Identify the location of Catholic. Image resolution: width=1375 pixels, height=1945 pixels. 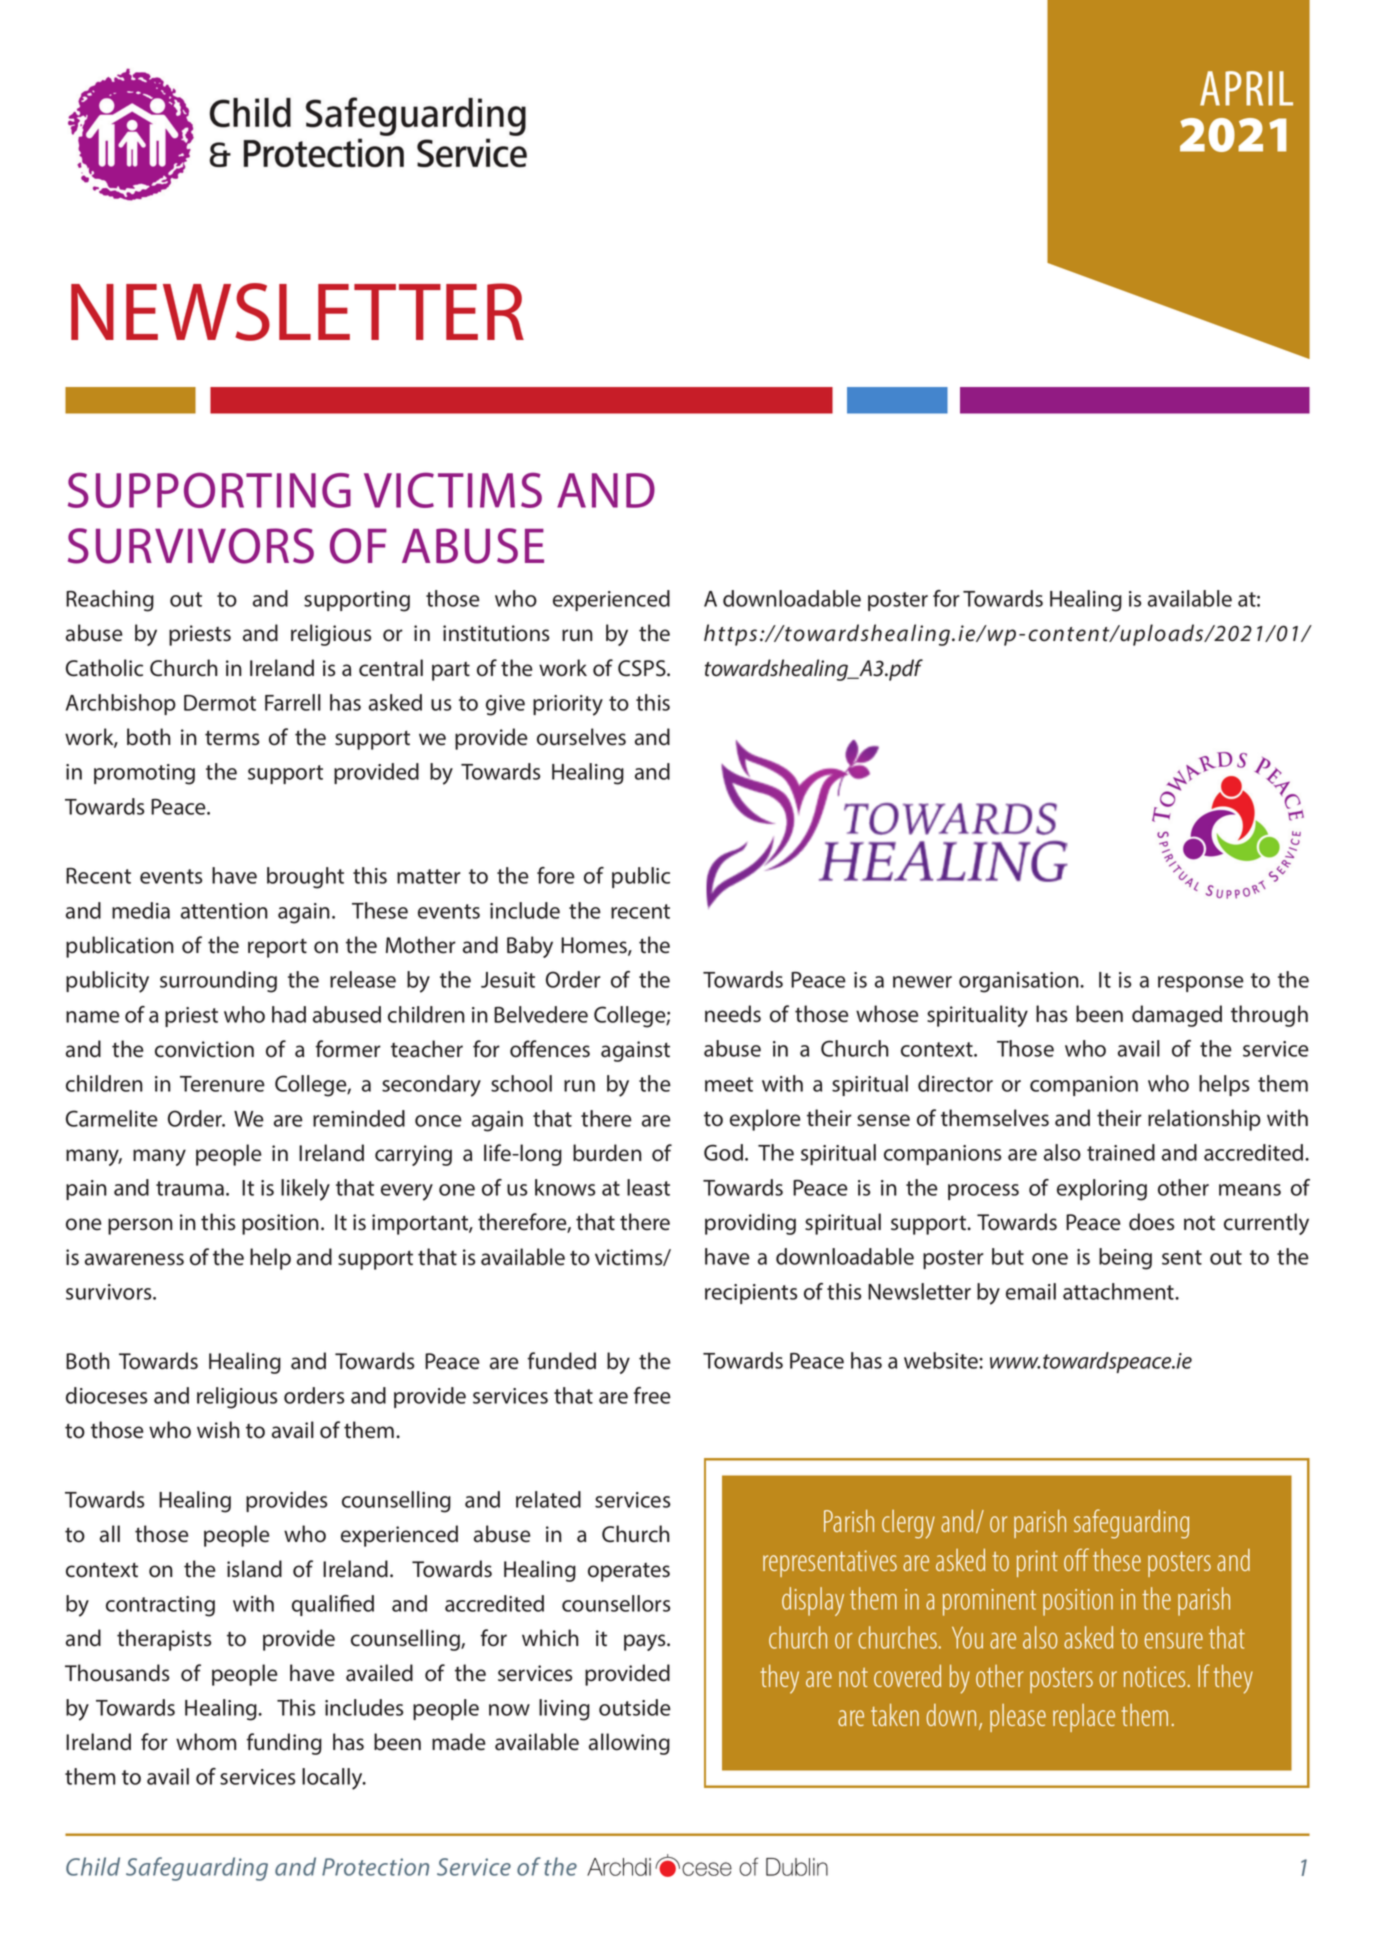
(104, 668).
